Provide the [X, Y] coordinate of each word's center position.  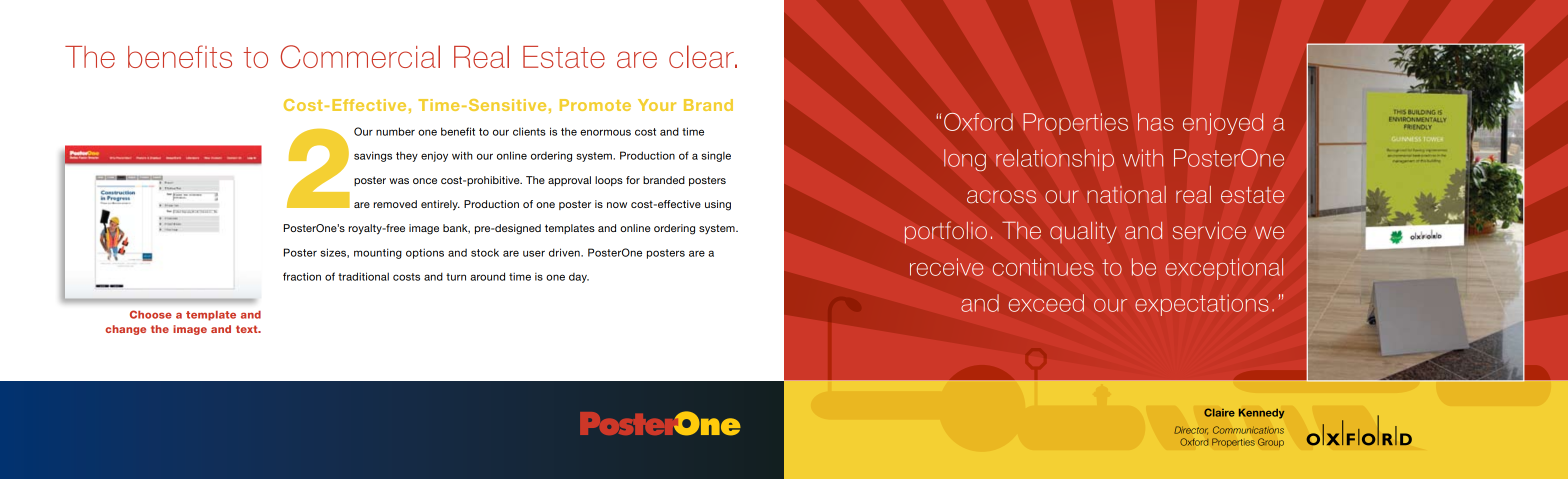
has [1155, 122]
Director [1191, 430]
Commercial [360, 56]
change [125, 330]
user [534, 253]
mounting [378, 253]
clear [702, 56]
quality [1083, 232]
